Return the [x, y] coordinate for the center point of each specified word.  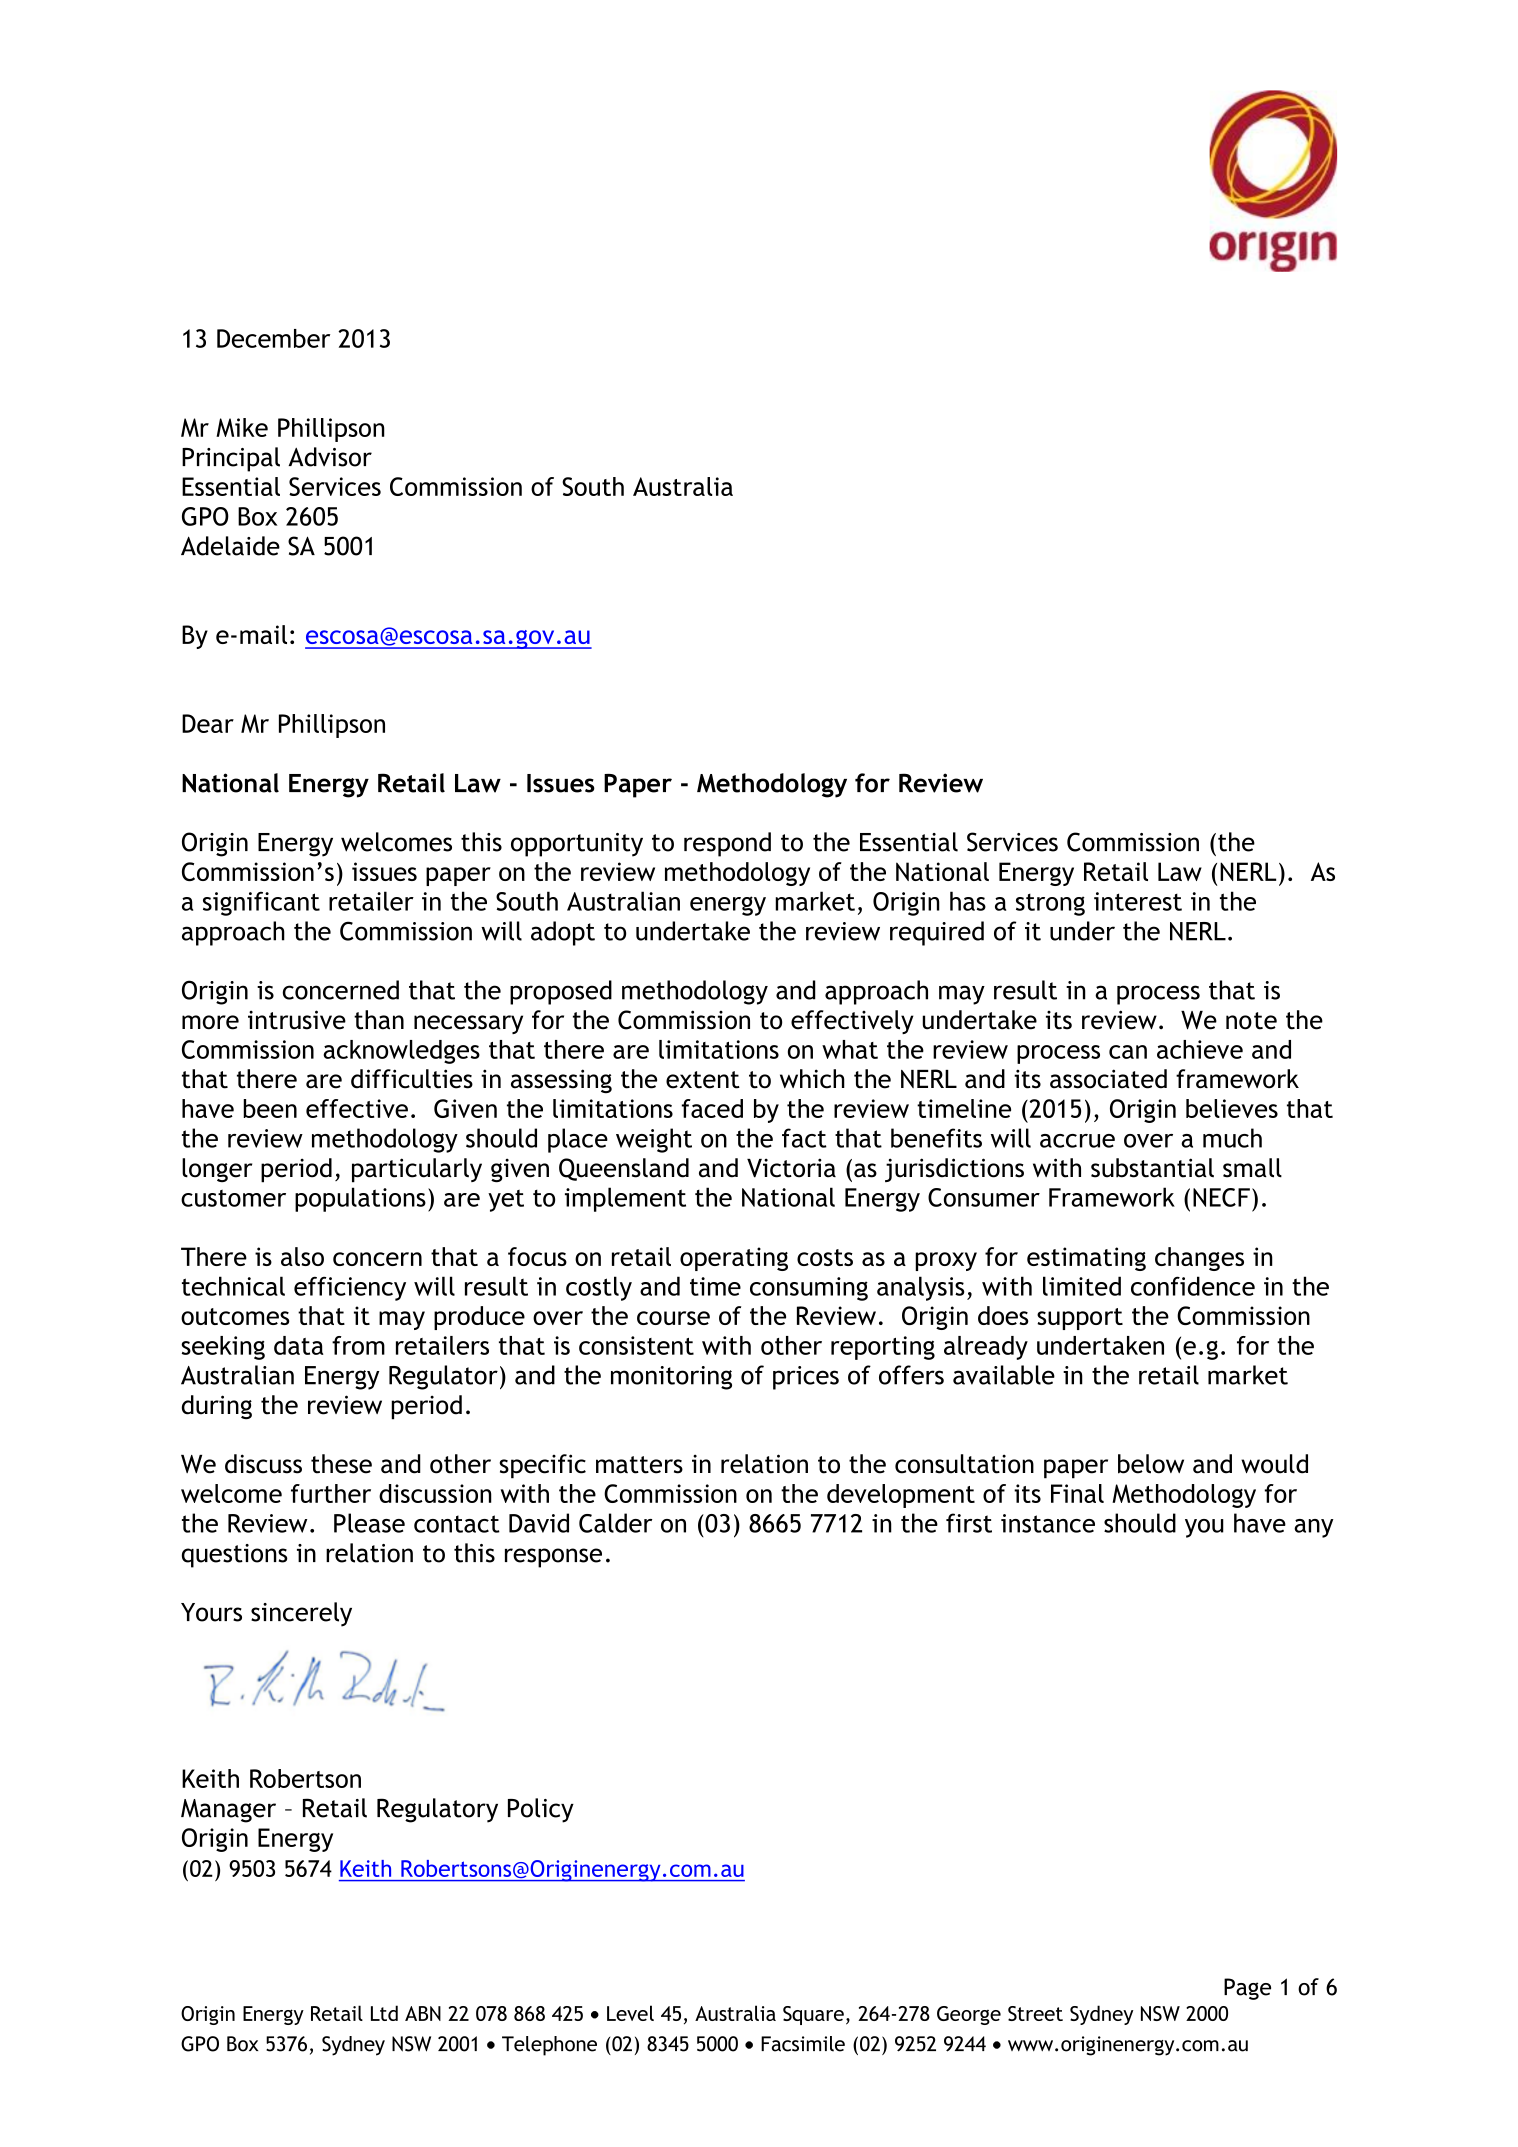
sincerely [301, 1614]
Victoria [791, 1168]
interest [1138, 901]
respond [727, 844]
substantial [1152, 1168]
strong [1050, 905]
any [1314, 1528]
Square [813, 2015]
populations [360, 1199]
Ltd [384, 2013]
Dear [208, 723]
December [273, 338]
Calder [615, 1523]
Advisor [330, 457]
